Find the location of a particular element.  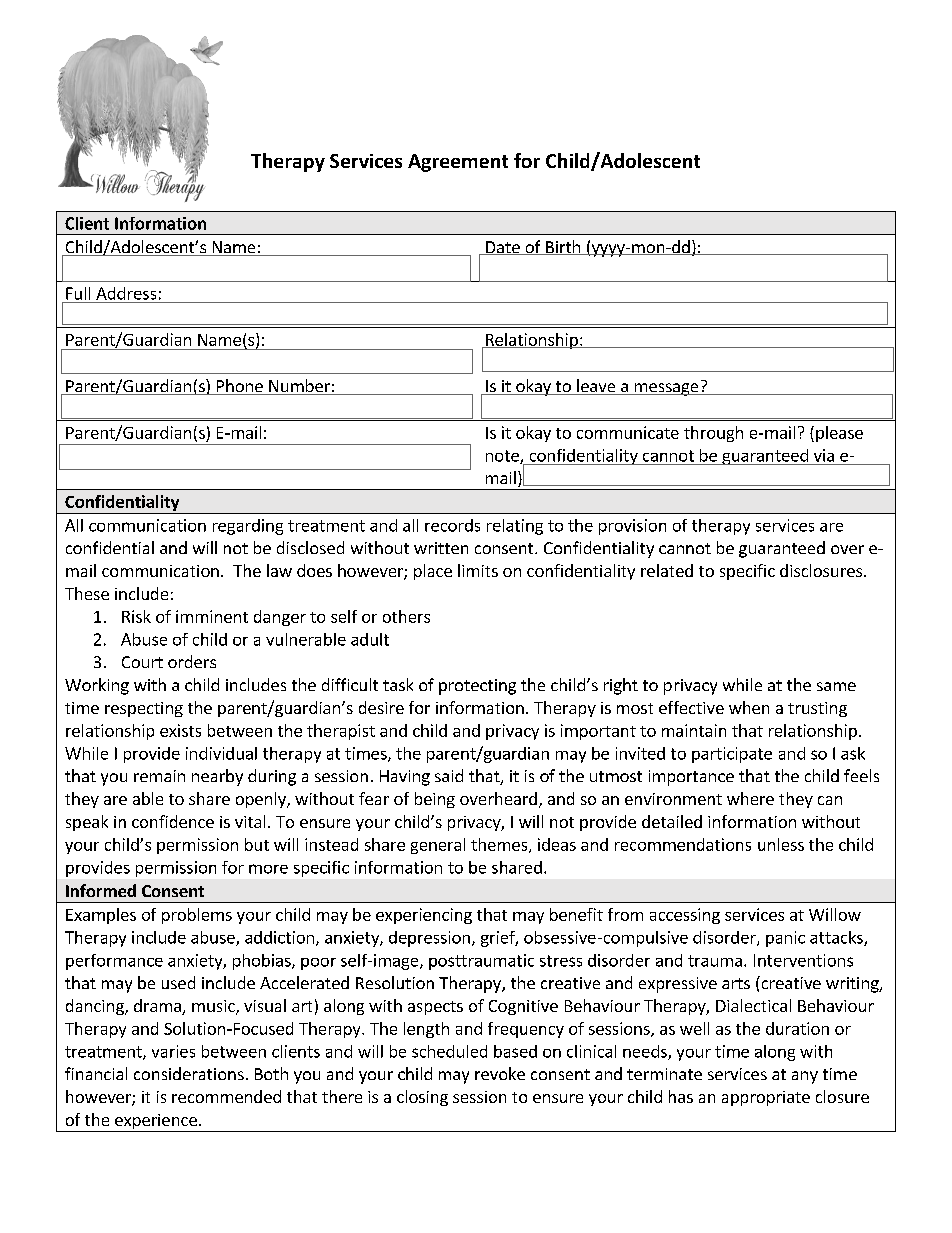

protecting is located at coordinates (477, 687).
